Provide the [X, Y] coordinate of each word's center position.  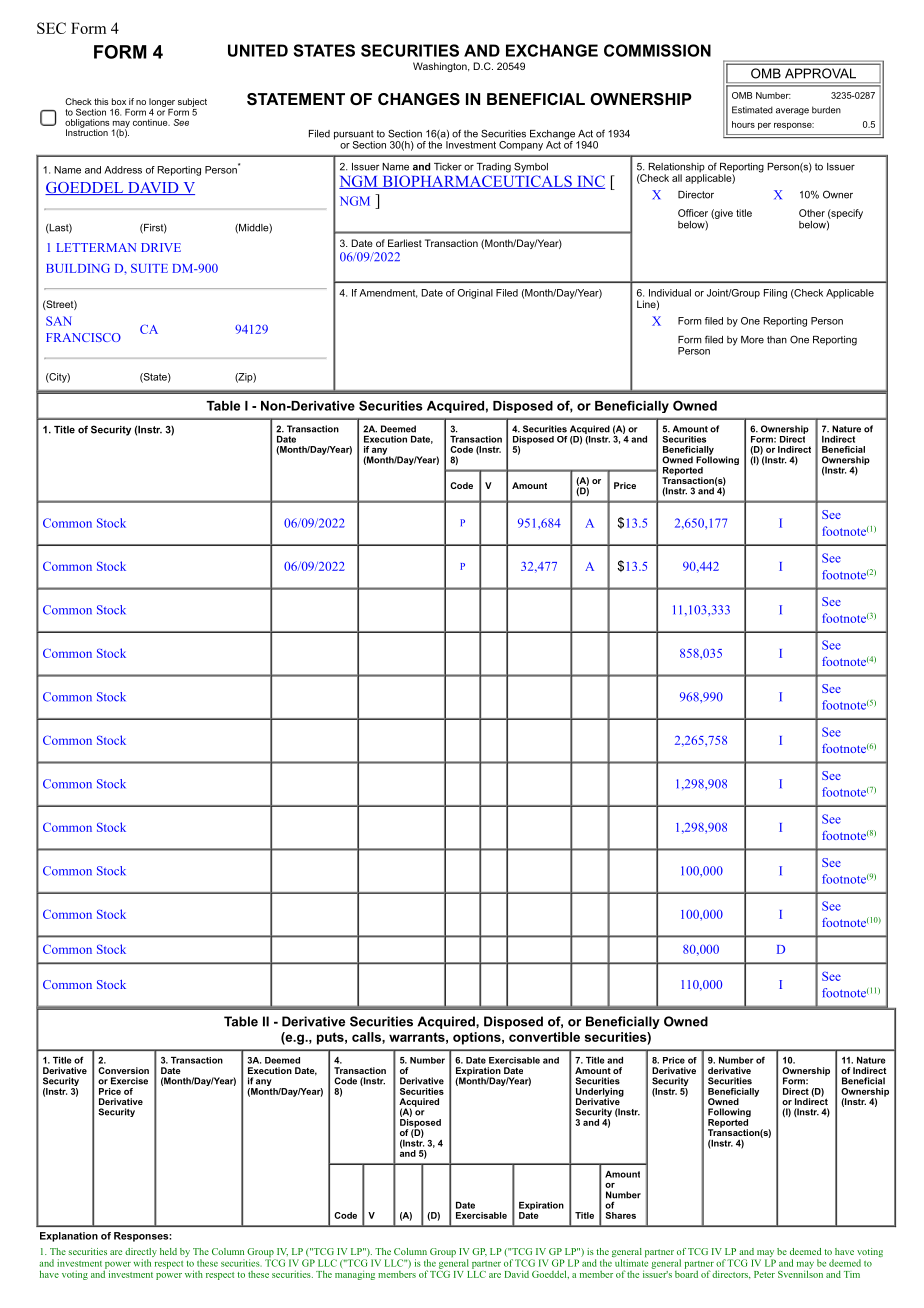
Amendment [388, 293]
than [777, 340]
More [752, 340]
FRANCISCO [83, 337]
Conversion [123, 1070]
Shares [621, 1215]
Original [475, 294]
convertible [544, 1037]
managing [355, 1275]
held [168, 1251]
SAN [59, 321]
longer [162, 102]
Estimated [752, 110]
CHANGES [419, 99]
